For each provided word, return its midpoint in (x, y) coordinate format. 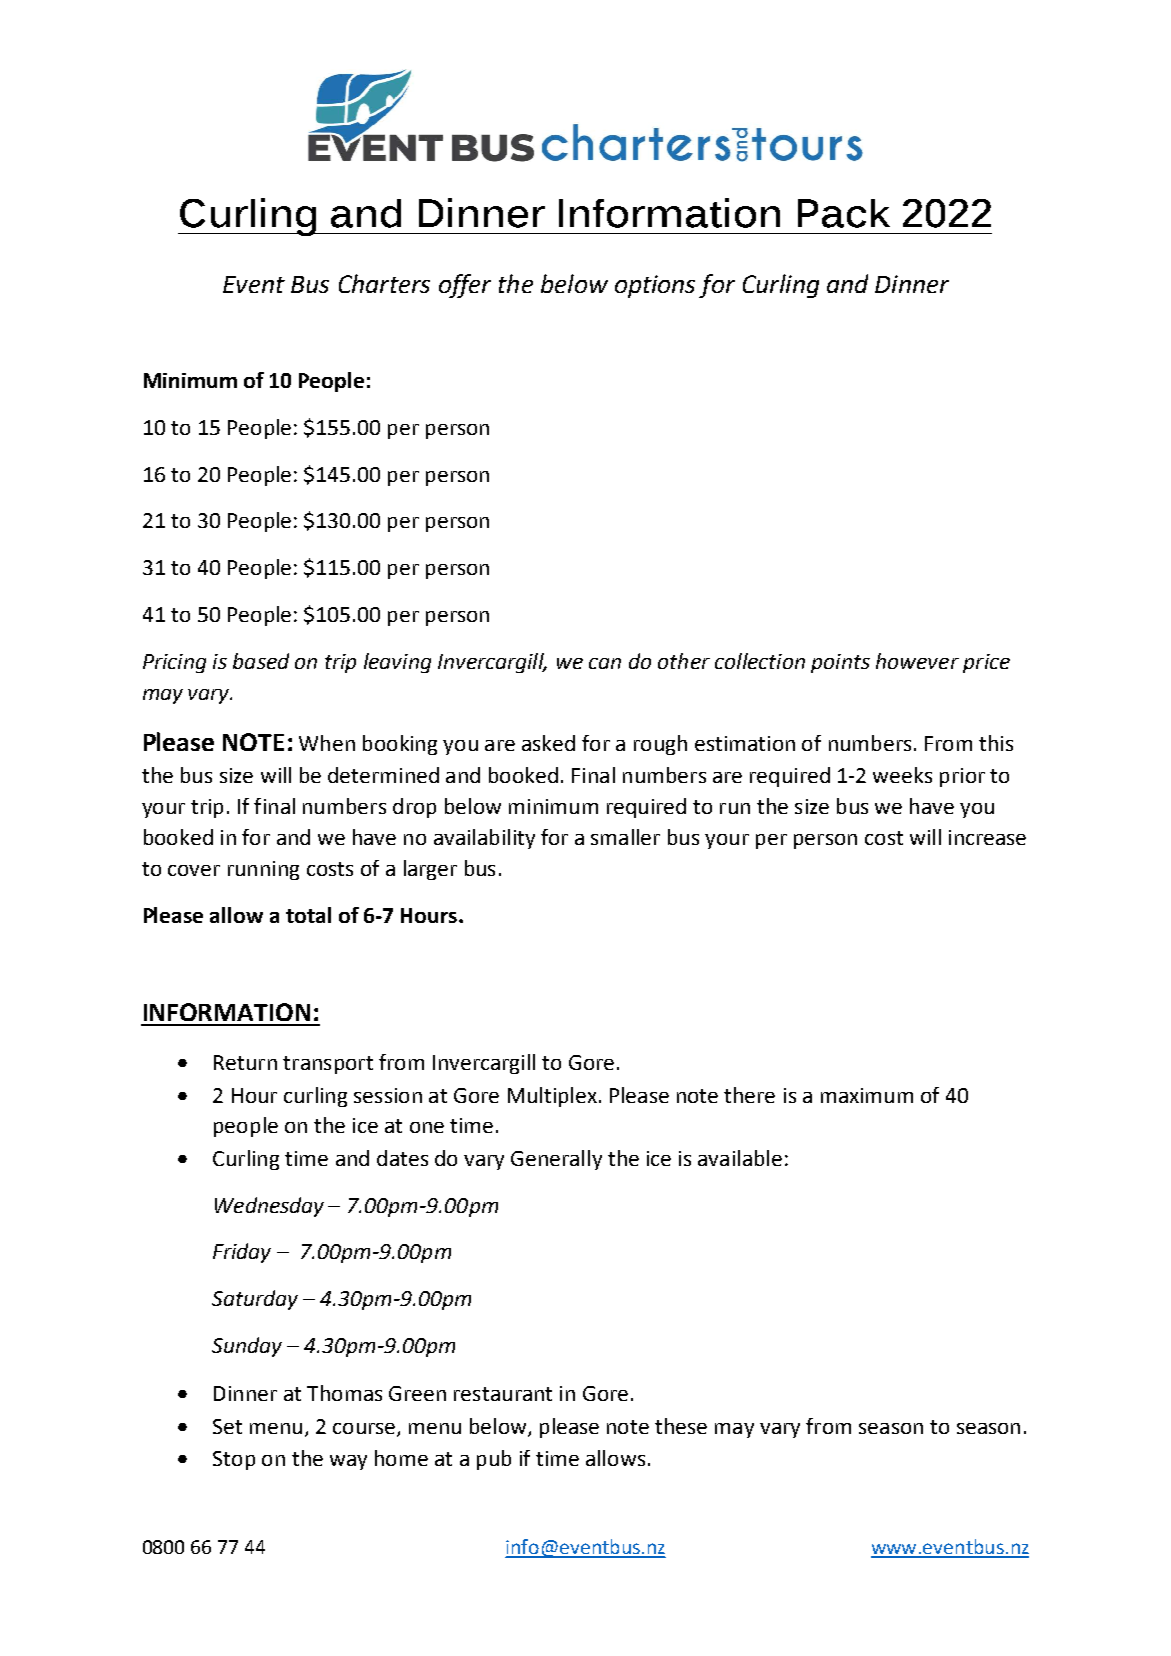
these (681, 1426)
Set (227, 1426)
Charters (384, 283)
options (655, 286)
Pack (844, 213)
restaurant (503, 1394)
